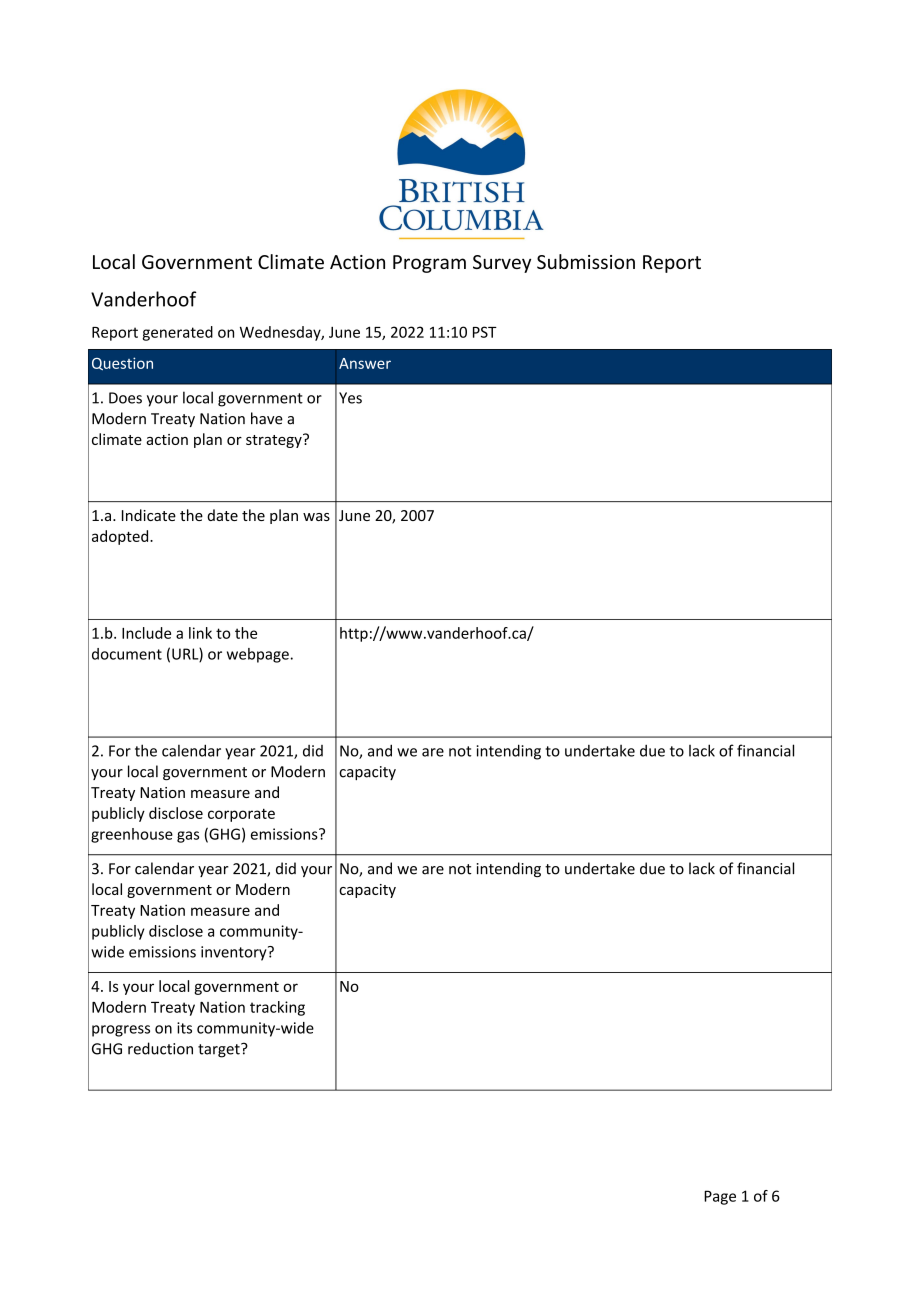 This image has height=1308, width=924. Describe the element at coordinates (277, 1008) in the image. I see `tracking` at that location.
